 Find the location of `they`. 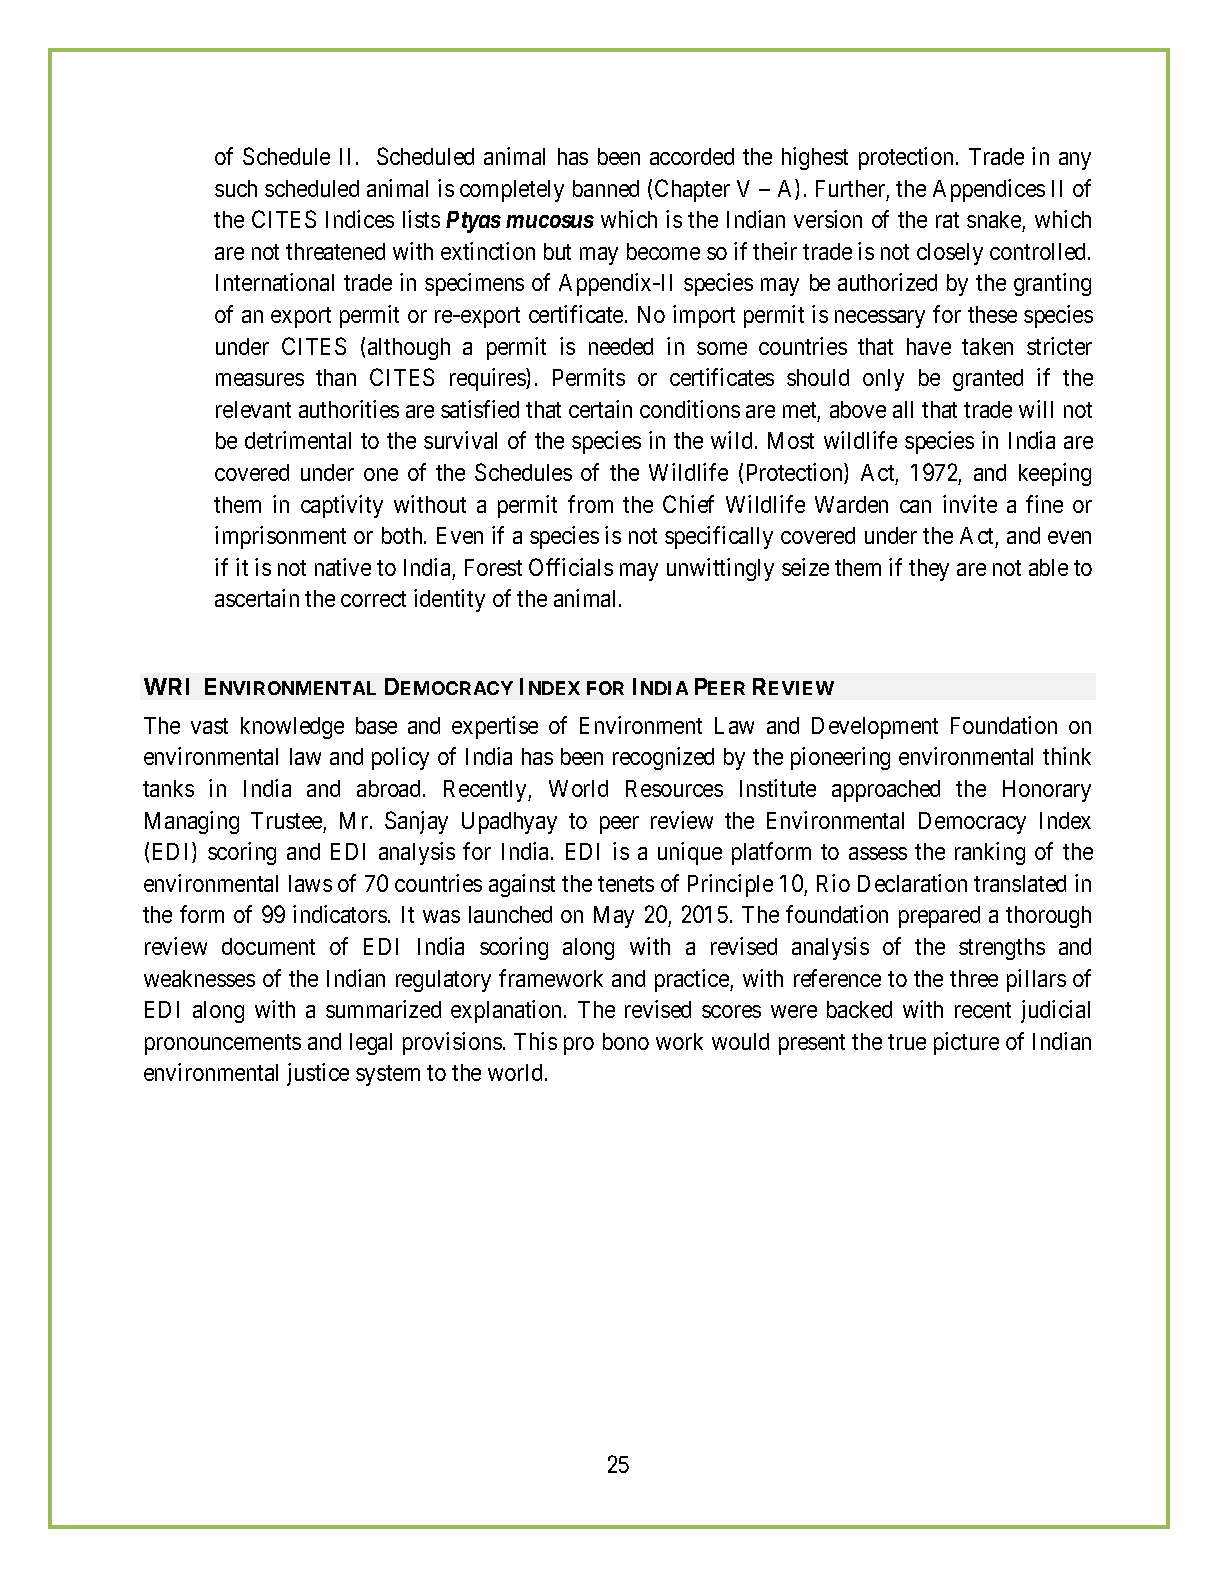

they is located at coordinates (929, 570).
